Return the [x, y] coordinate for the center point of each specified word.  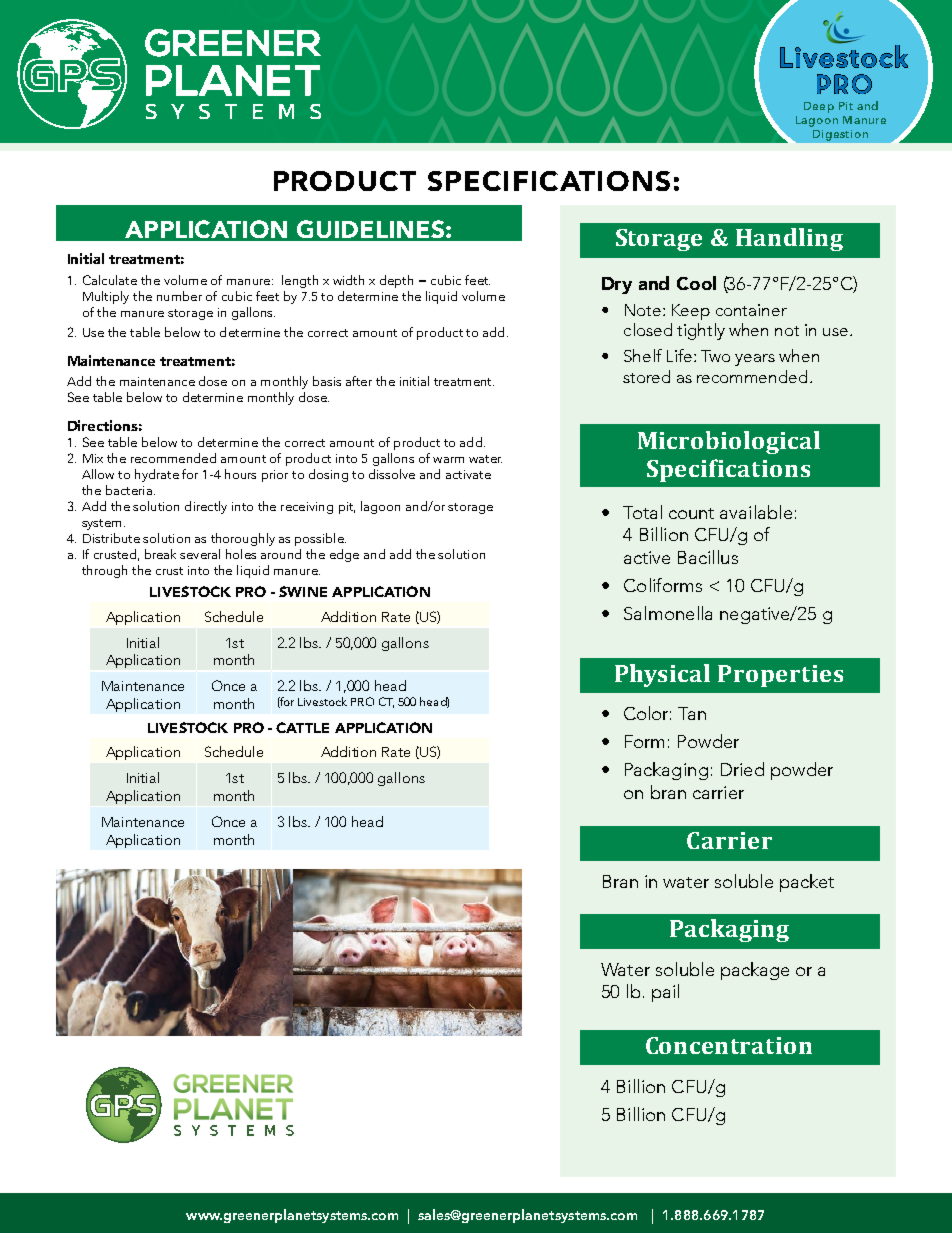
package [755, 971]
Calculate [110, 280]
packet [807, 883]
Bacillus [708, 557]
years [755, 360]
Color [647, 713]
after [359, 381]
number [179, 296]
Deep [819, 107]
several [200, 554]
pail [665, 993]
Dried [742, 769]
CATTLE [302, 727]
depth [396, 281]
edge [344, 555]
